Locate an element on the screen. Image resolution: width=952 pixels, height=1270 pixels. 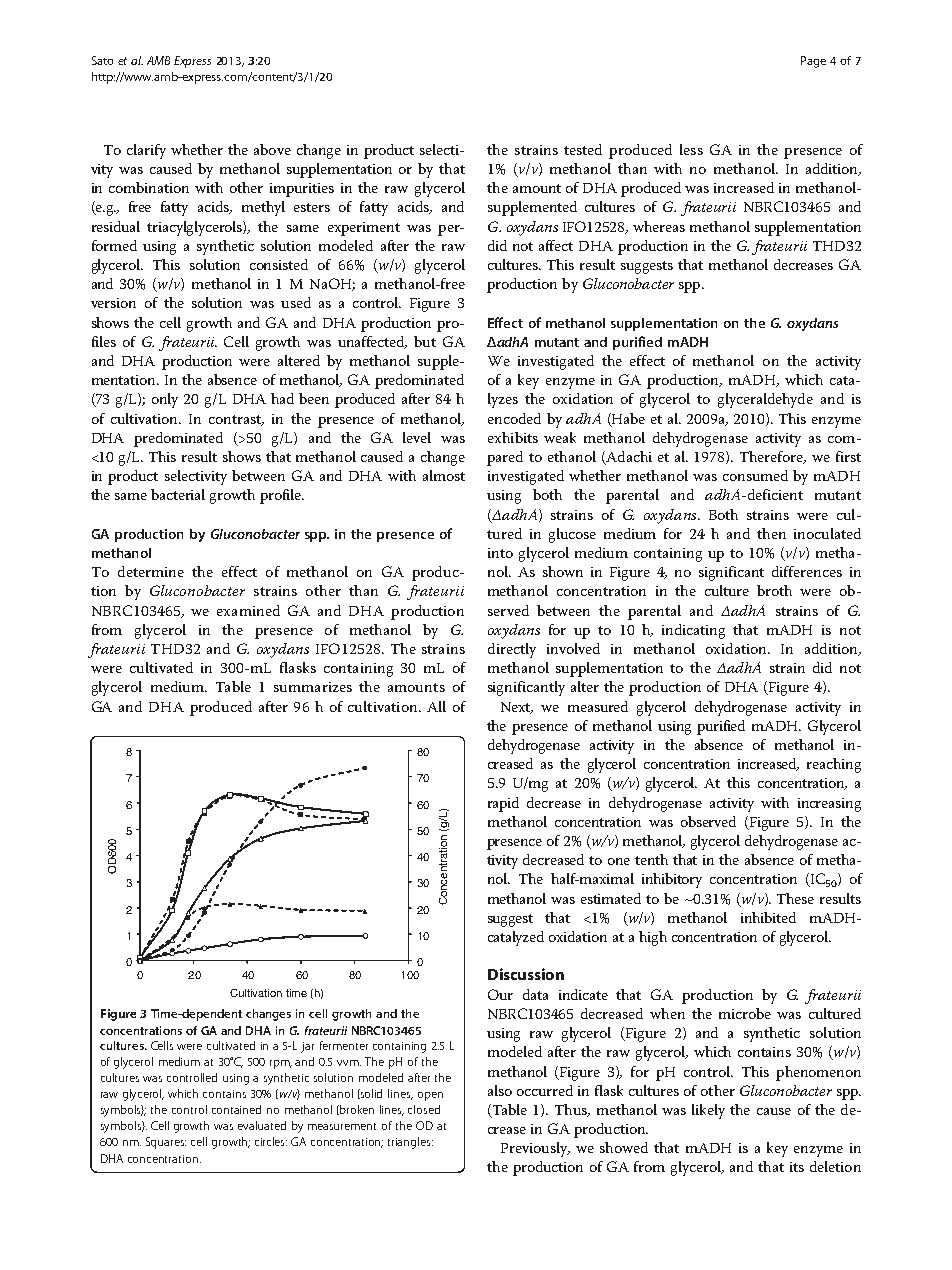
clarify is located at coordinates (146, 151).
